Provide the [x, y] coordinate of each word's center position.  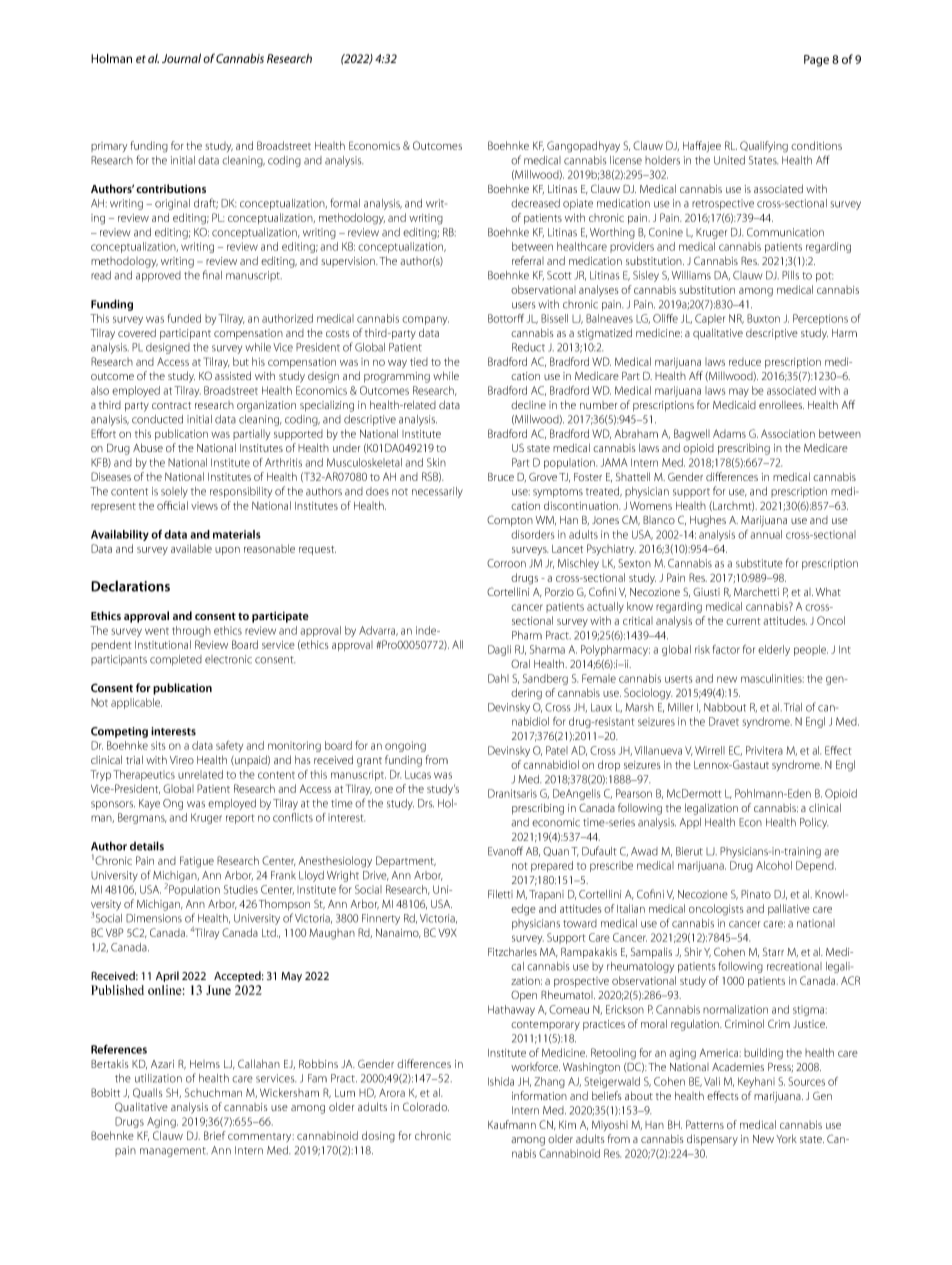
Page [816, 61]
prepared [552, 866]
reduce [745, 362]
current [743, 621]
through [191, 631]
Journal [181, 58]
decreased [535, 203]
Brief [215, 1135]
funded [184, 318]
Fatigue [197, 862]
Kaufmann [512, 1124]
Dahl [498, 678]
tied [419, 362]
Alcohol [774, 865]
